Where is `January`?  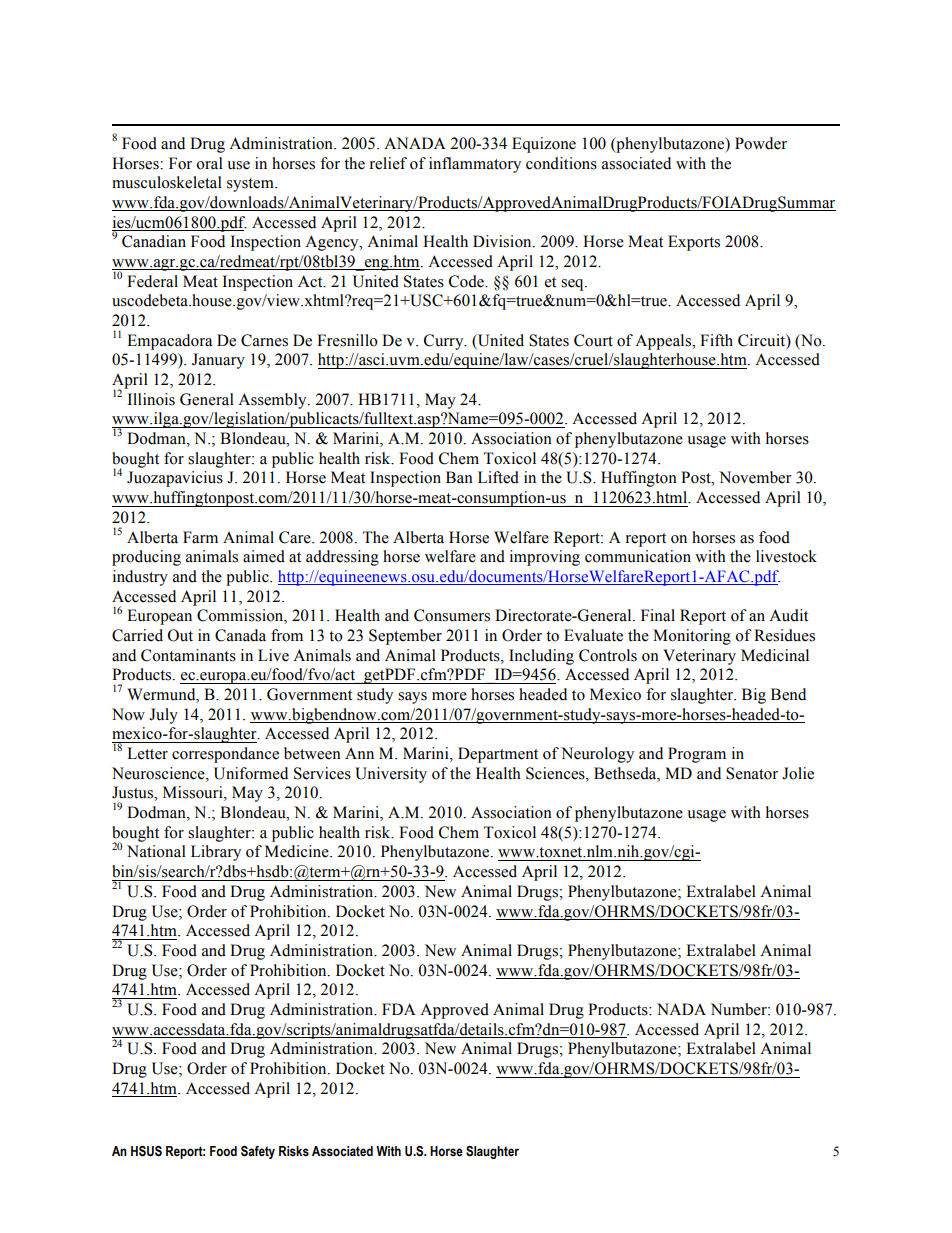 January is located at coordinates (218, 361).
